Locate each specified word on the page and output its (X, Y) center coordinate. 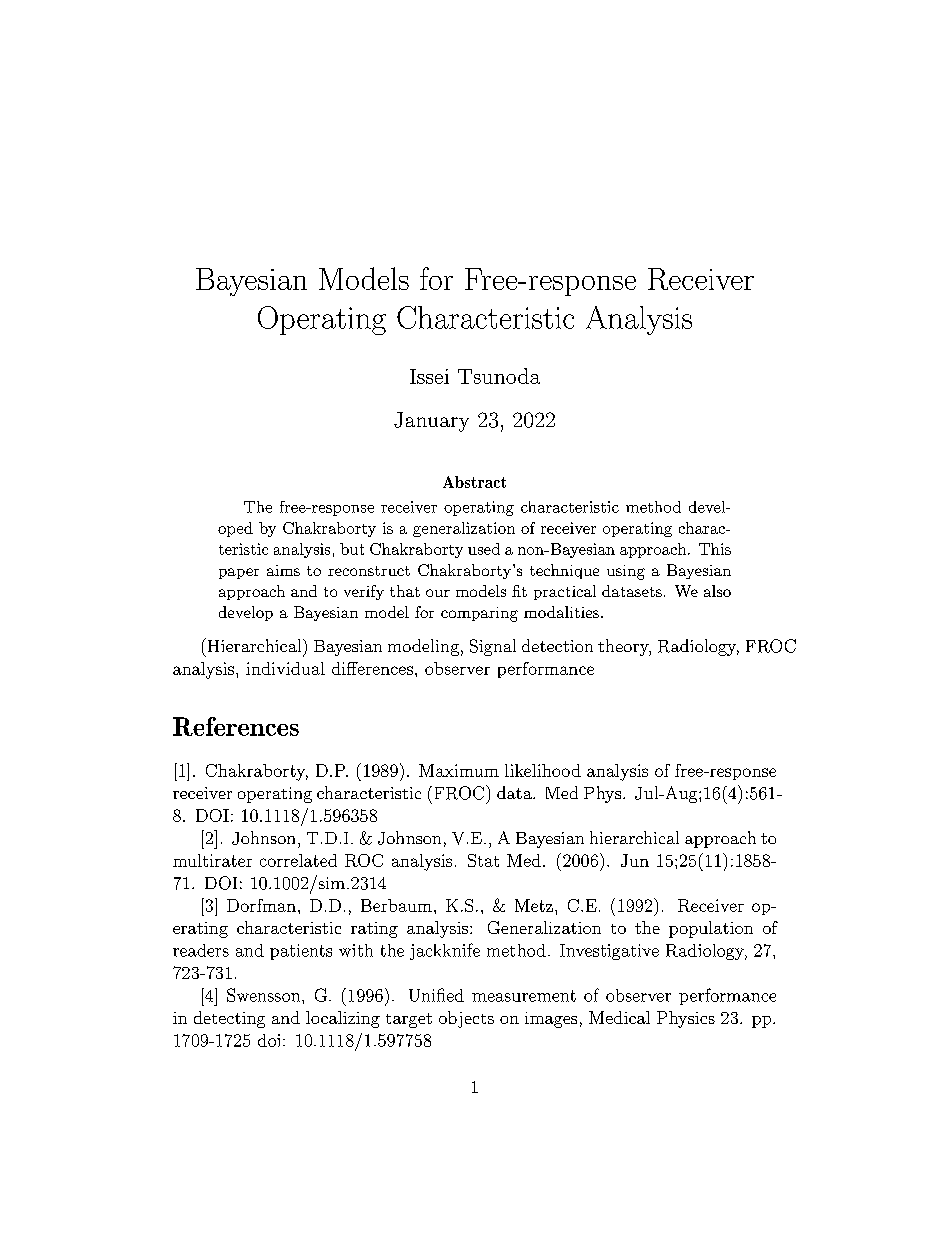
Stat (483, 860)
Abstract (474, 482)
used (484, 549)
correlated (298, 860)
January (431, 422)
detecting (229, 1019)
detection (557, 645)
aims (283, 570)
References (236, 726)
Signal (493, 647)
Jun (635, 860)
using (626, 572)
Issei (429, 376)
